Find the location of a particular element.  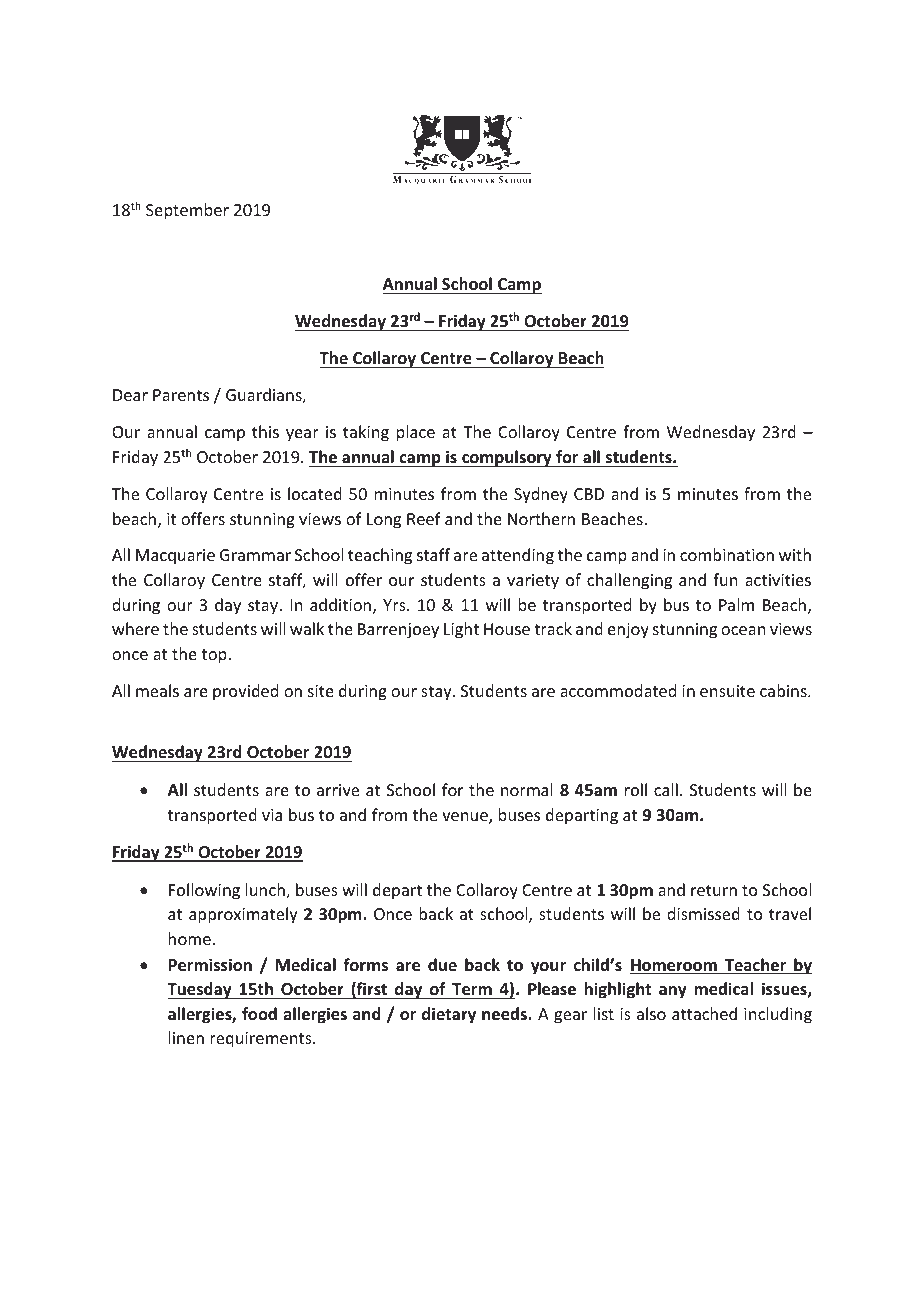

Tuesday is located at coordinates (200, 990).
